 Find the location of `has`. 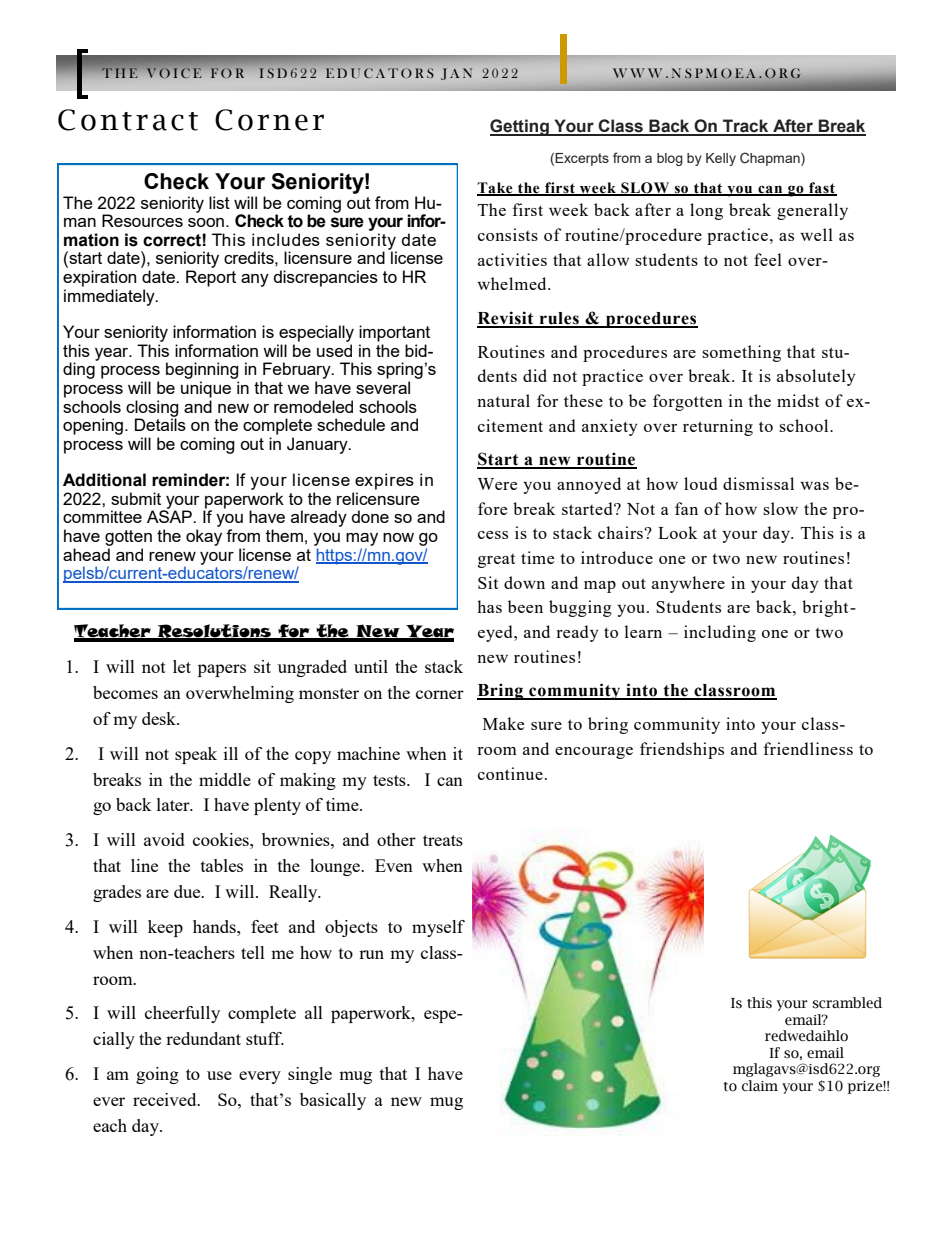

has is located at coordinates (489, 606).
